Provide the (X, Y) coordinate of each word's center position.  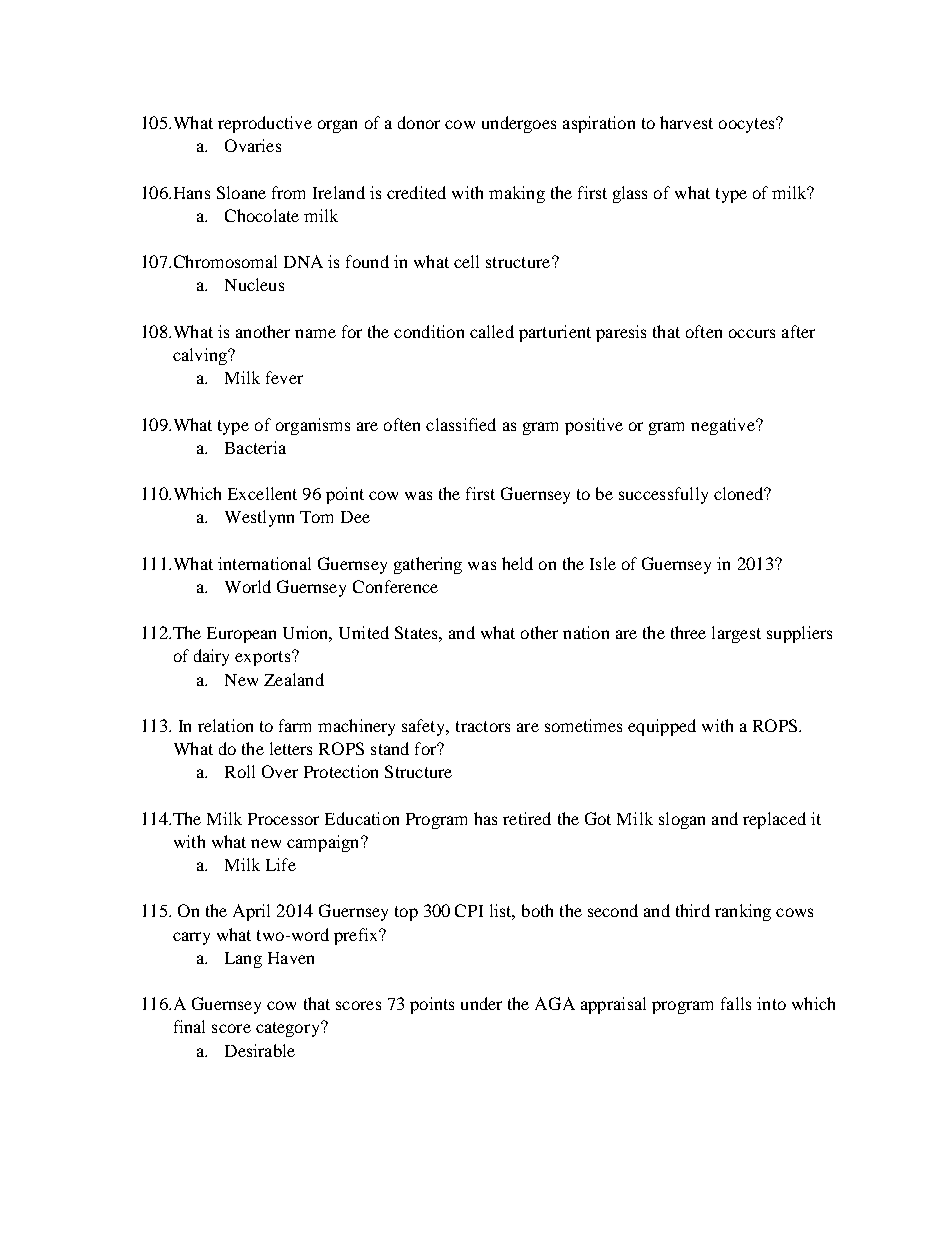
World (248, 586)
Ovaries (253, 145)
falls (736, 1003)
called (492, 331)
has (485, 818)
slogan (682, 820)
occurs (752, 333)
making (517, 194)
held (517, 563)
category (289, 1029)
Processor (283, 819)
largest (736, 634)
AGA (555, 1003)
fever (284, 377)
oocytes (748, 125)
